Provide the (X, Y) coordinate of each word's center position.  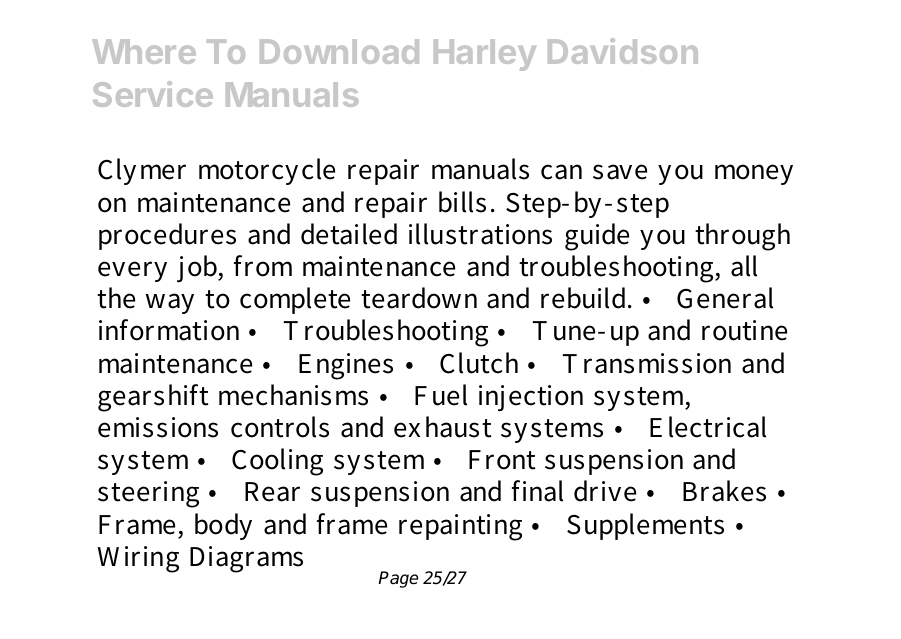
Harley (485, 55)
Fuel (441, 395)
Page (398, 579)
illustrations (480, 234)
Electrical (708, 427)
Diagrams (246, 559)
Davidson (623, 51)
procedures (167, 236)
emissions (158, 427)
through (742, 237)
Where (144, 51)
